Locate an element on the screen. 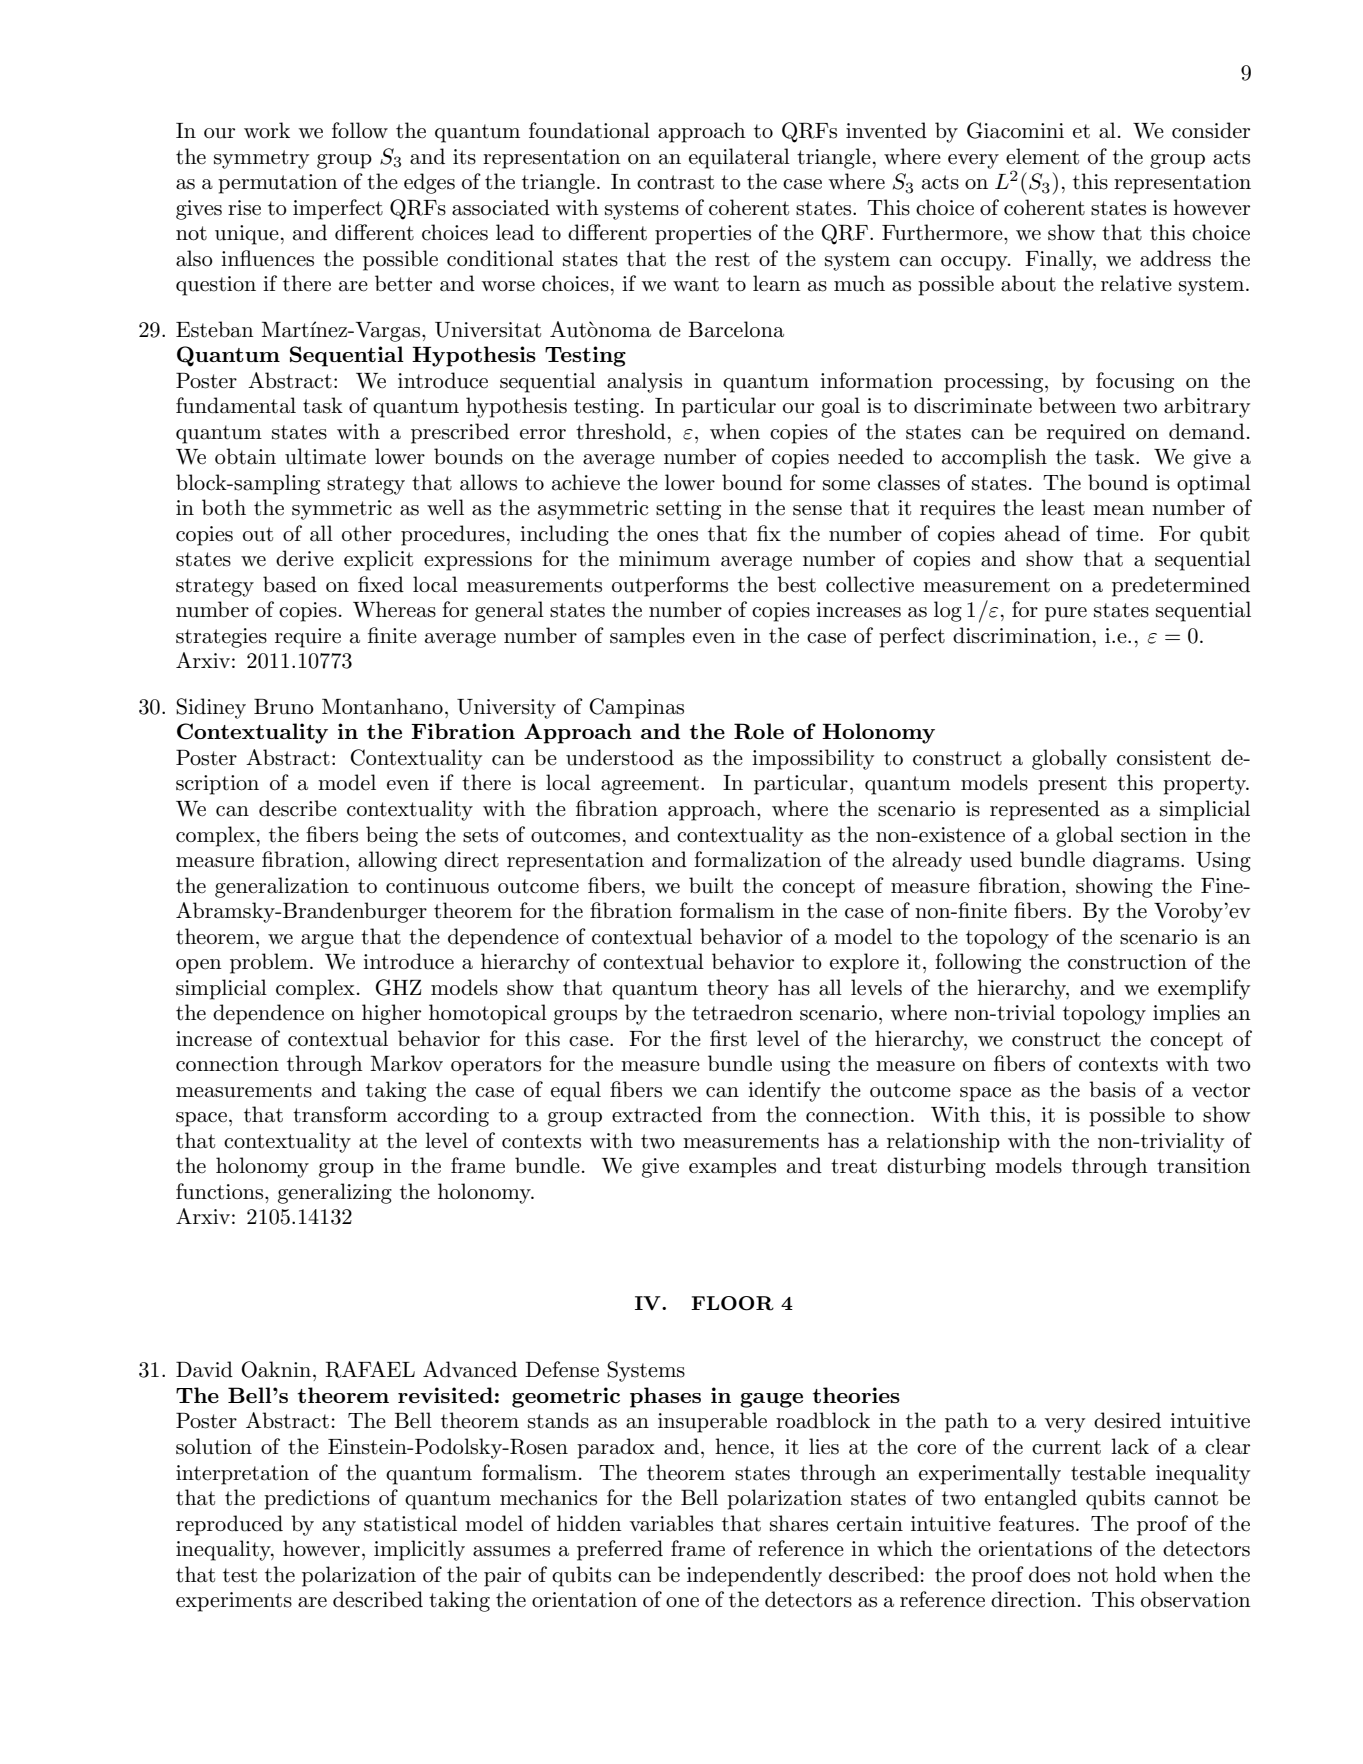  allowing is located at coordinates (397, 861).
